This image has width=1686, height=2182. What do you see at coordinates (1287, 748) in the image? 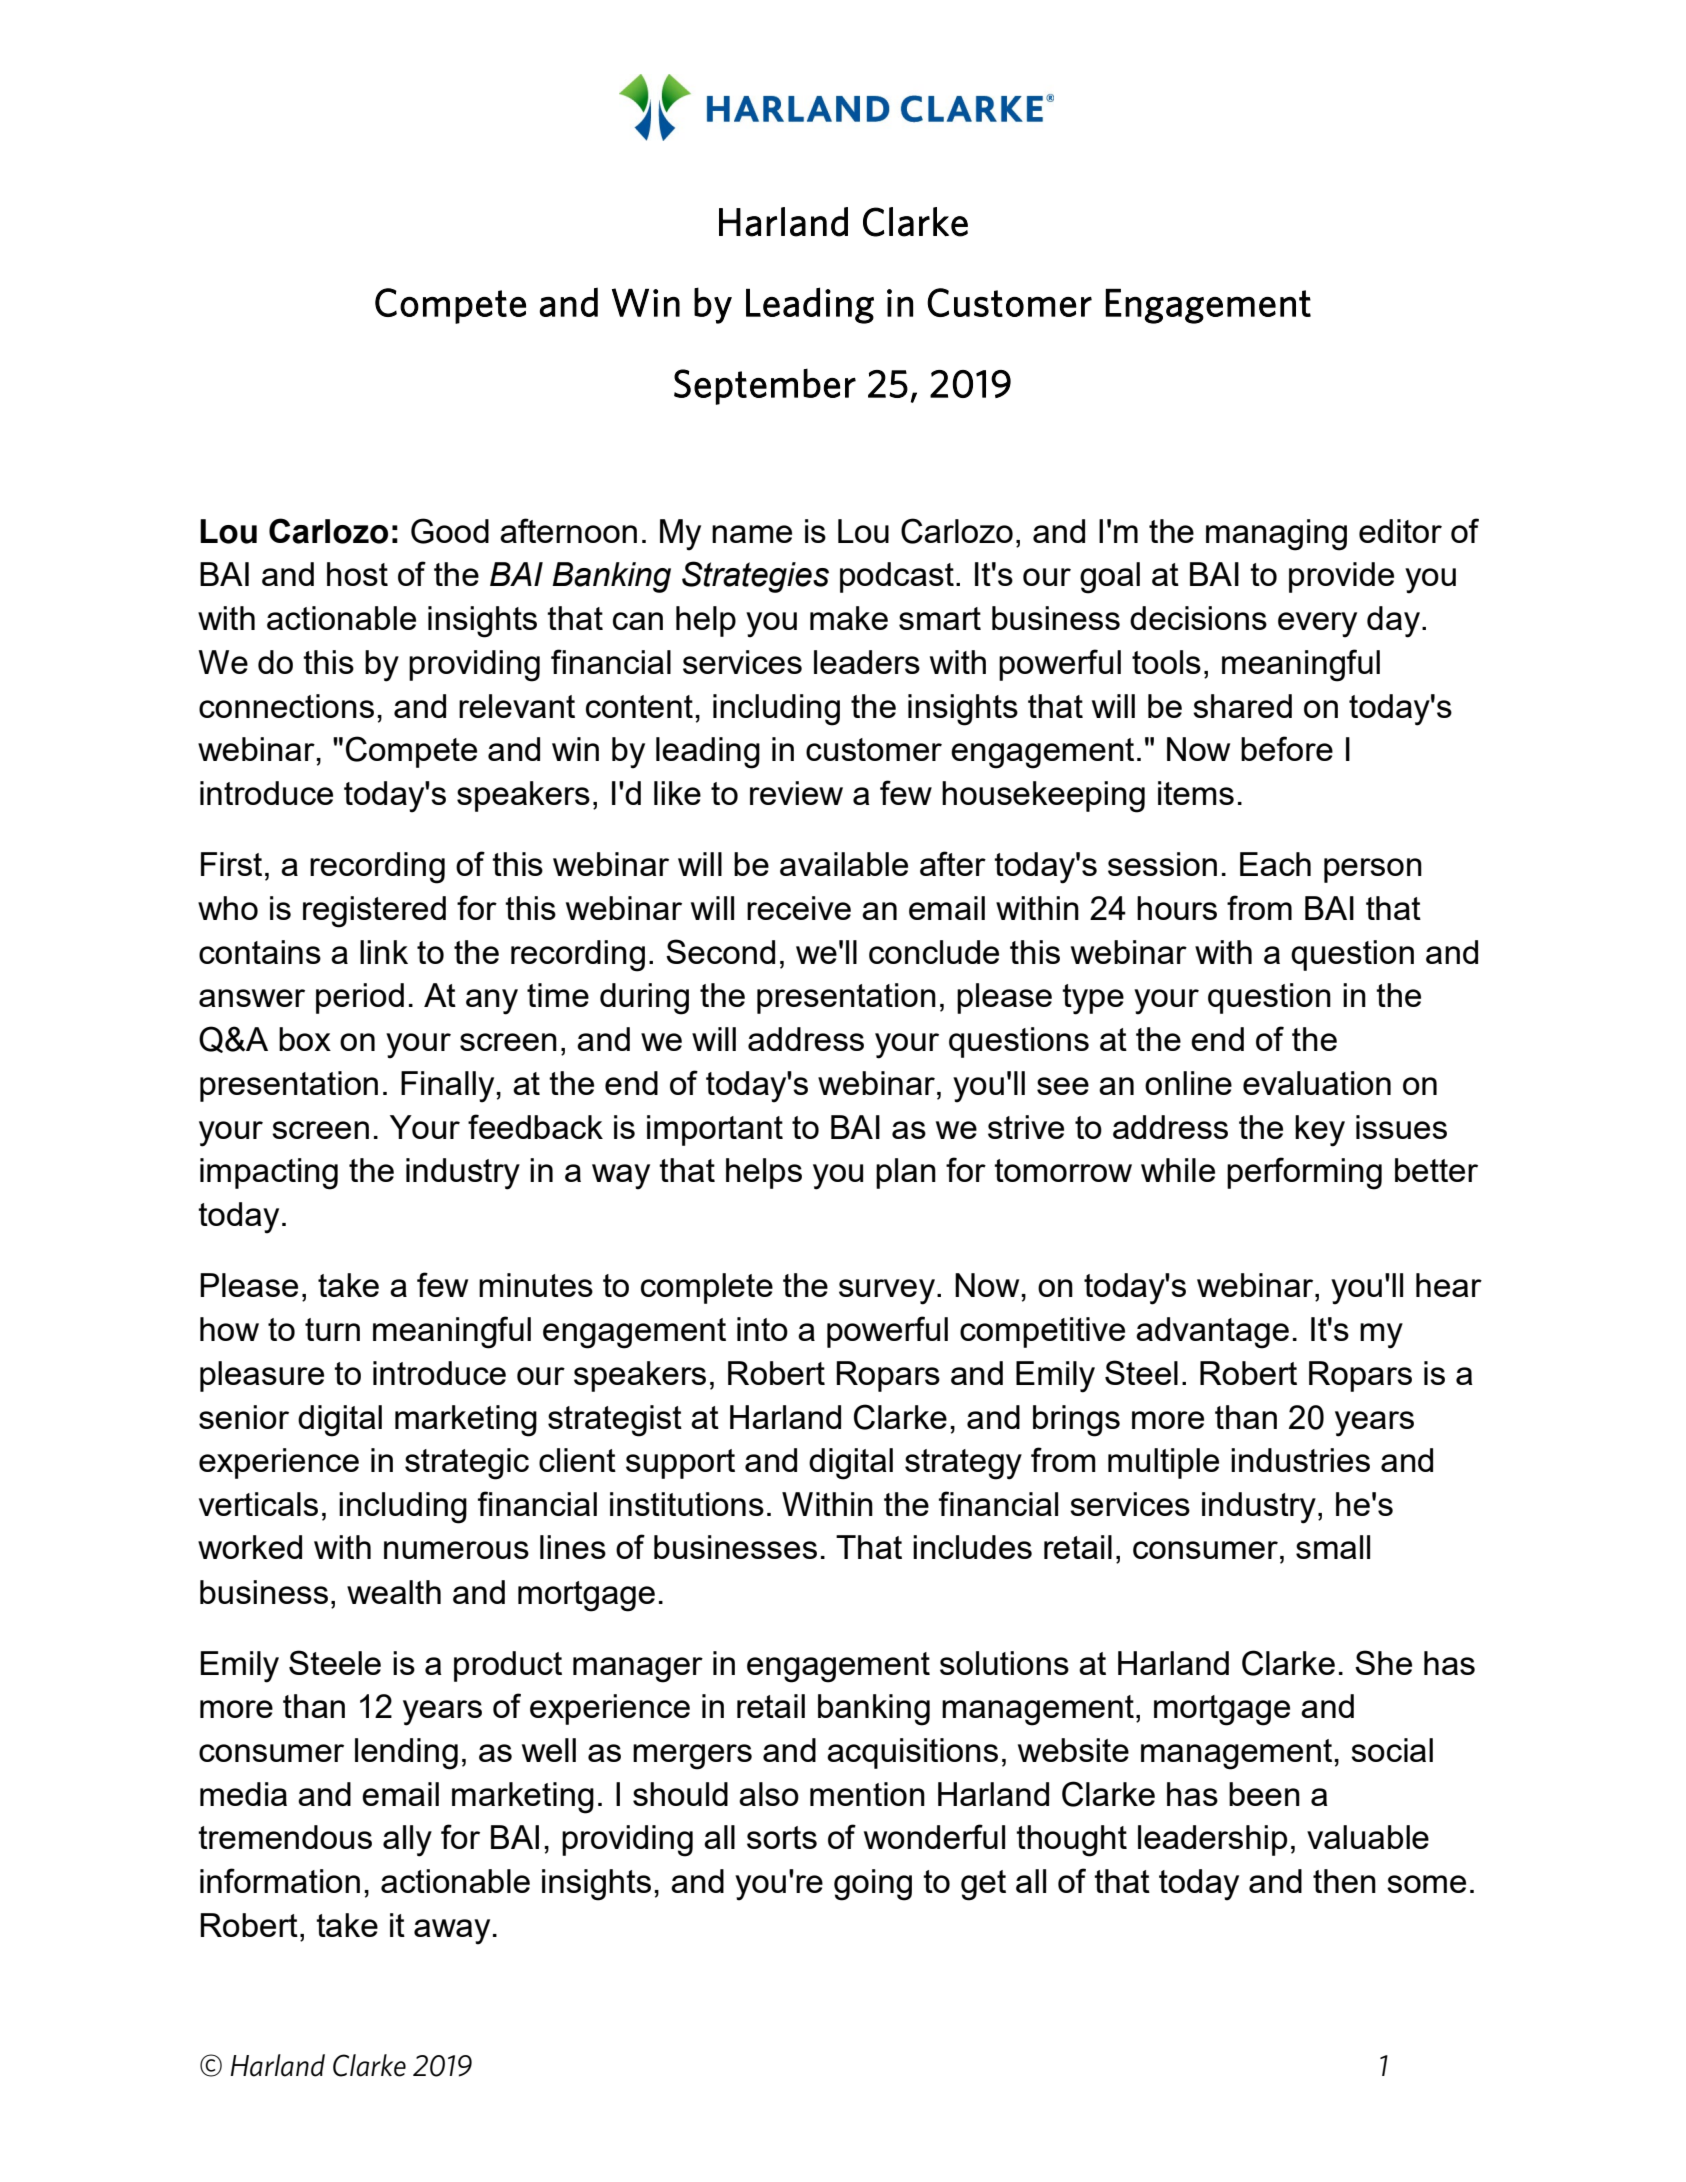
I see `before` at bounding box center [1287, 748].
